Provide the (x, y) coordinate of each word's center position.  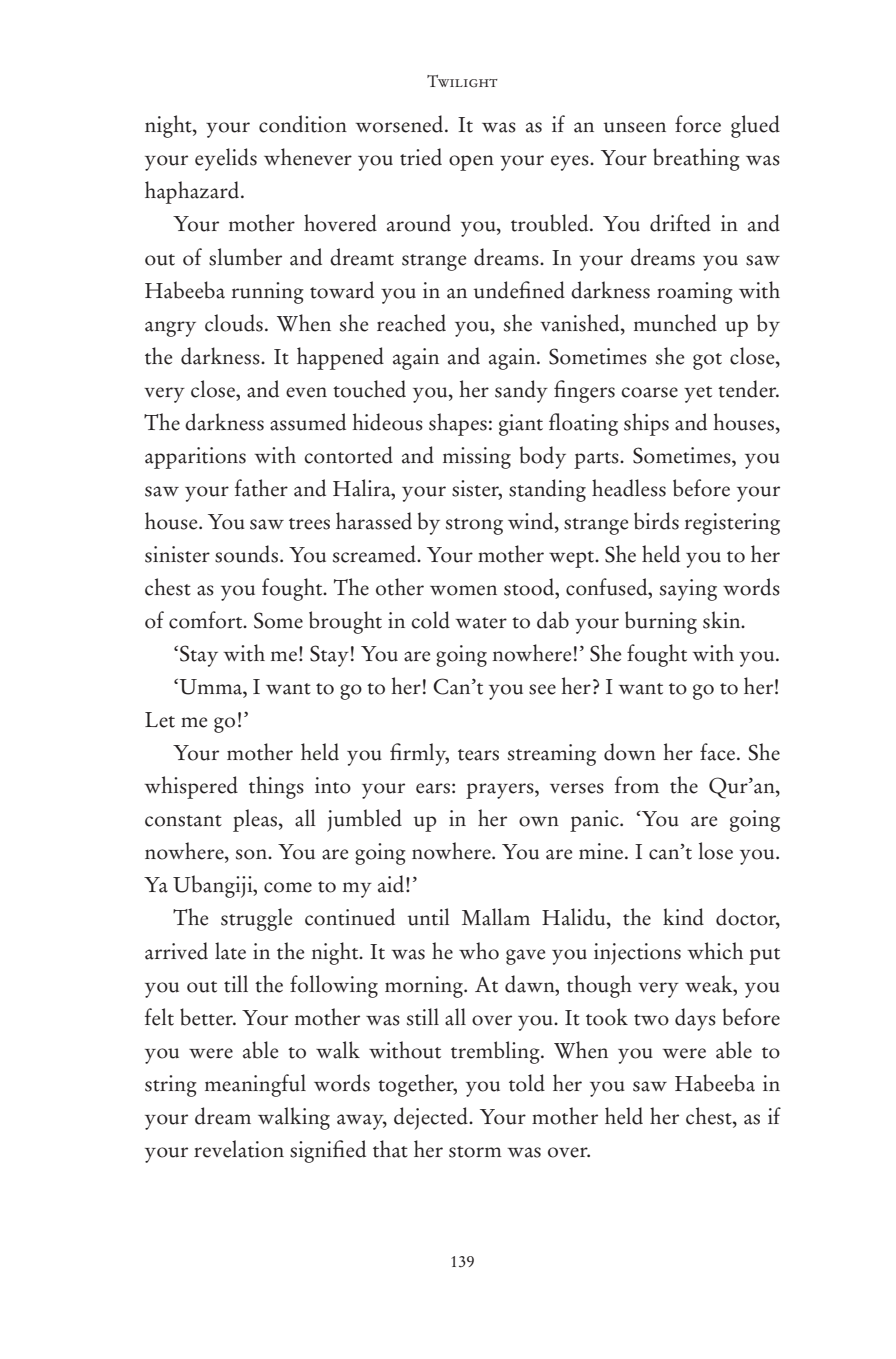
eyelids (226, 159)
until (428, 917)
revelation (239, 1149)
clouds (234, 323)
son (252, 854)
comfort (207, 620)
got (707, 361)
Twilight (462, 81)
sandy (521, 391)
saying (688, 590)
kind (683, 917)
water (481, 623)
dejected (432, 1118)
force (698, 124)
